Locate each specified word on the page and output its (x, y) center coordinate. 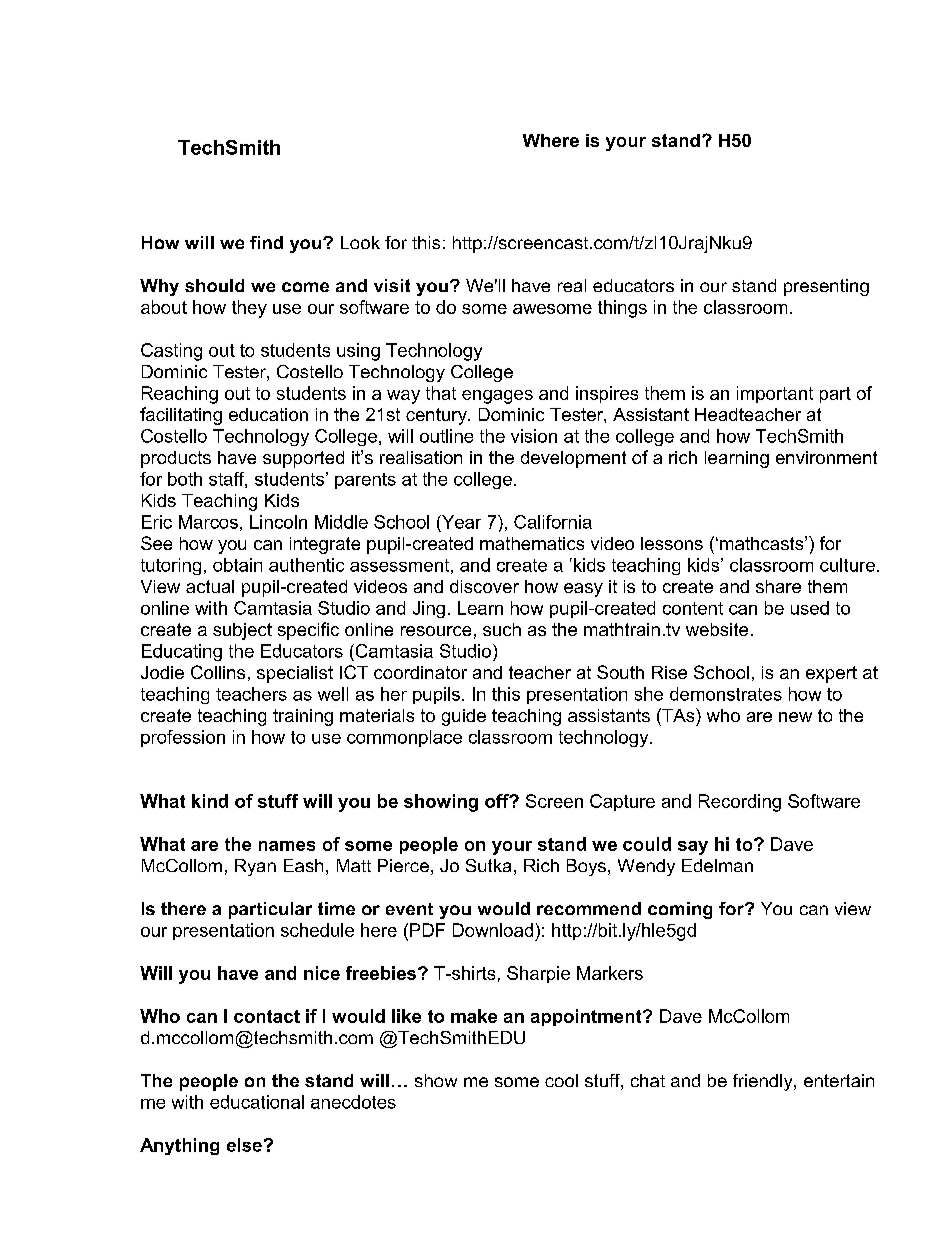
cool (561, 1080)
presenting (826, 287)
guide (464, 717)
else (244, 1145)
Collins (218, 672)
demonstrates (726, 694)
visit (392, 285)
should (214, 285)
